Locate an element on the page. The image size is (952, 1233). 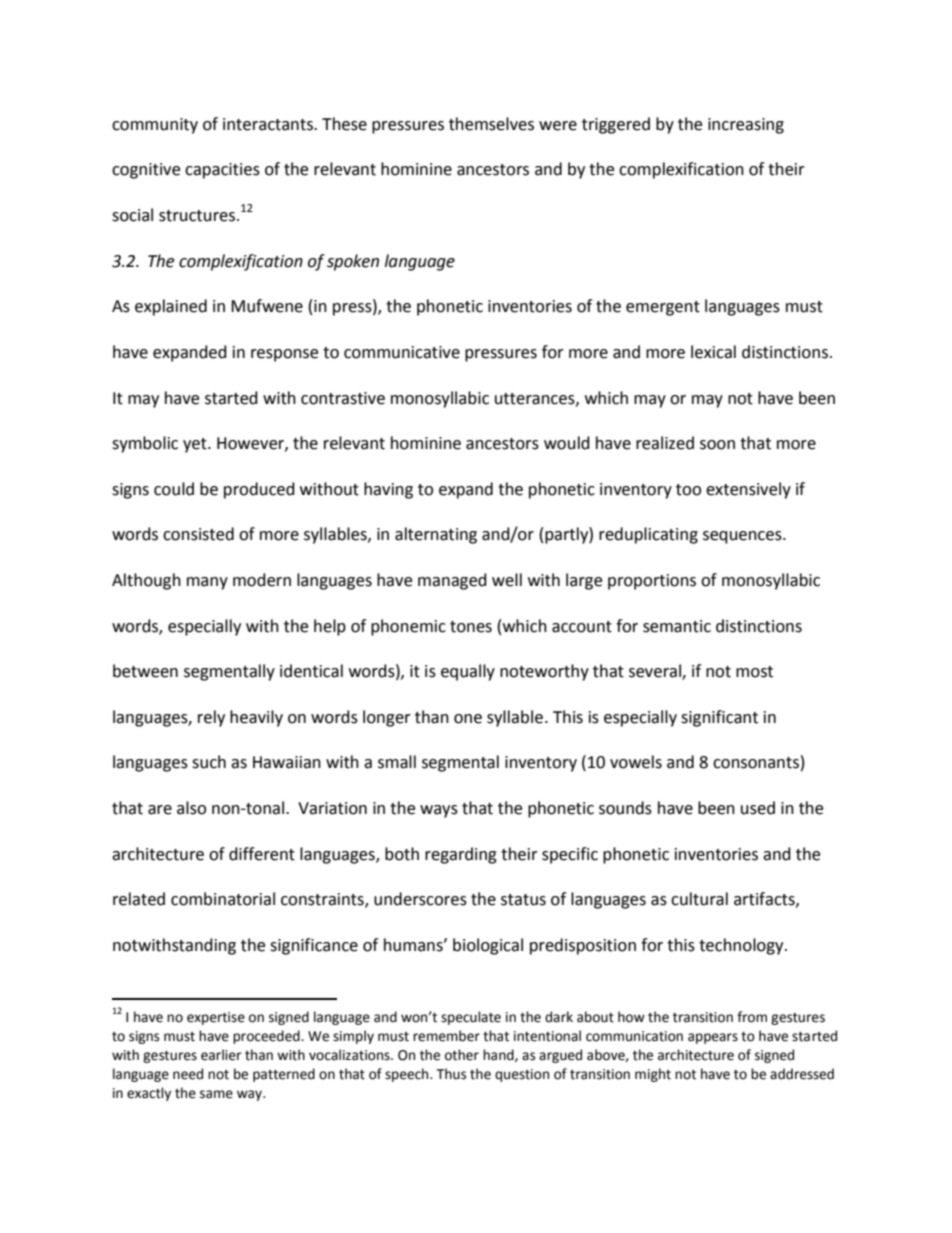
other is located at coordinates (462, 1055).
